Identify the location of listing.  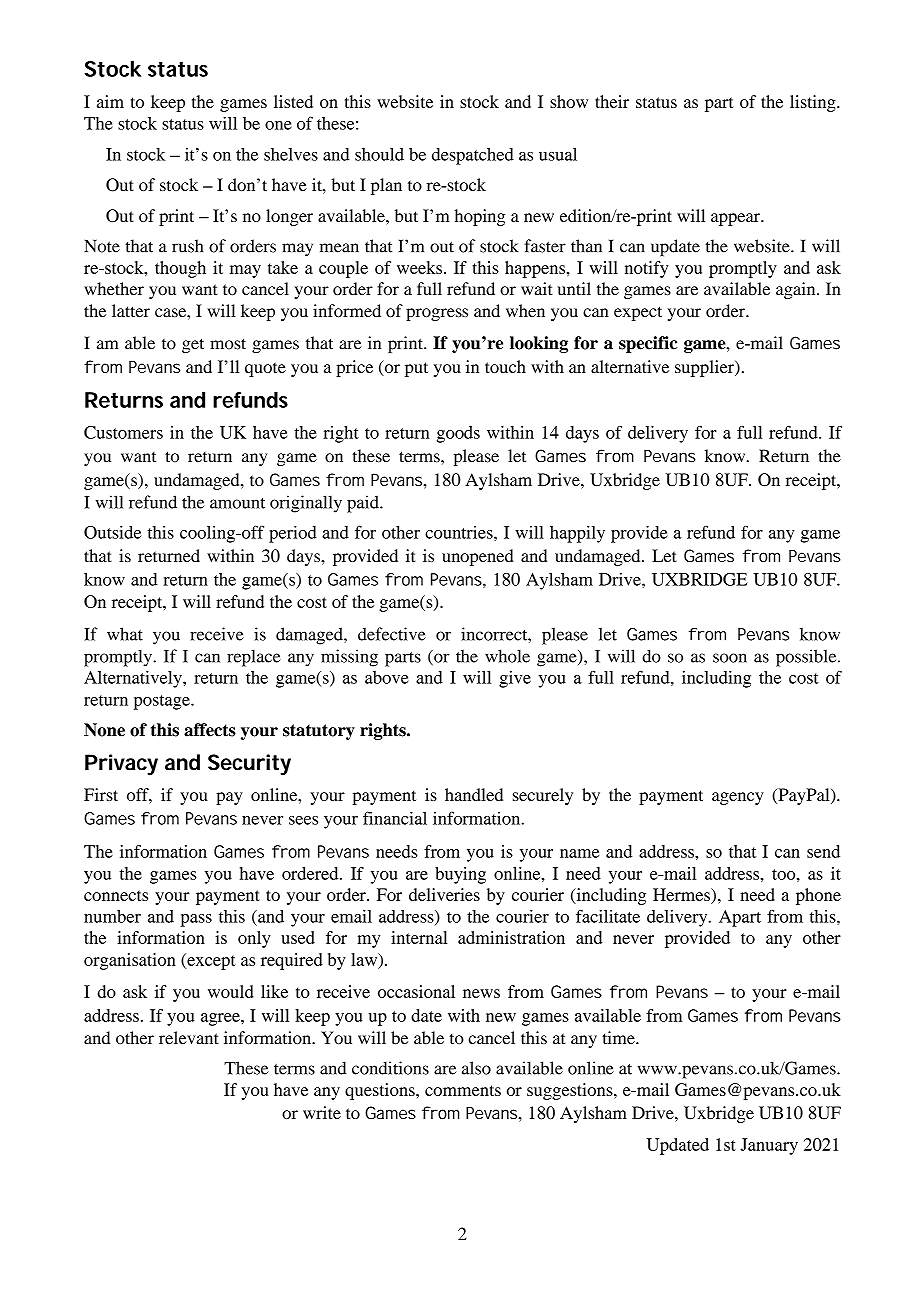
(814, 103).
